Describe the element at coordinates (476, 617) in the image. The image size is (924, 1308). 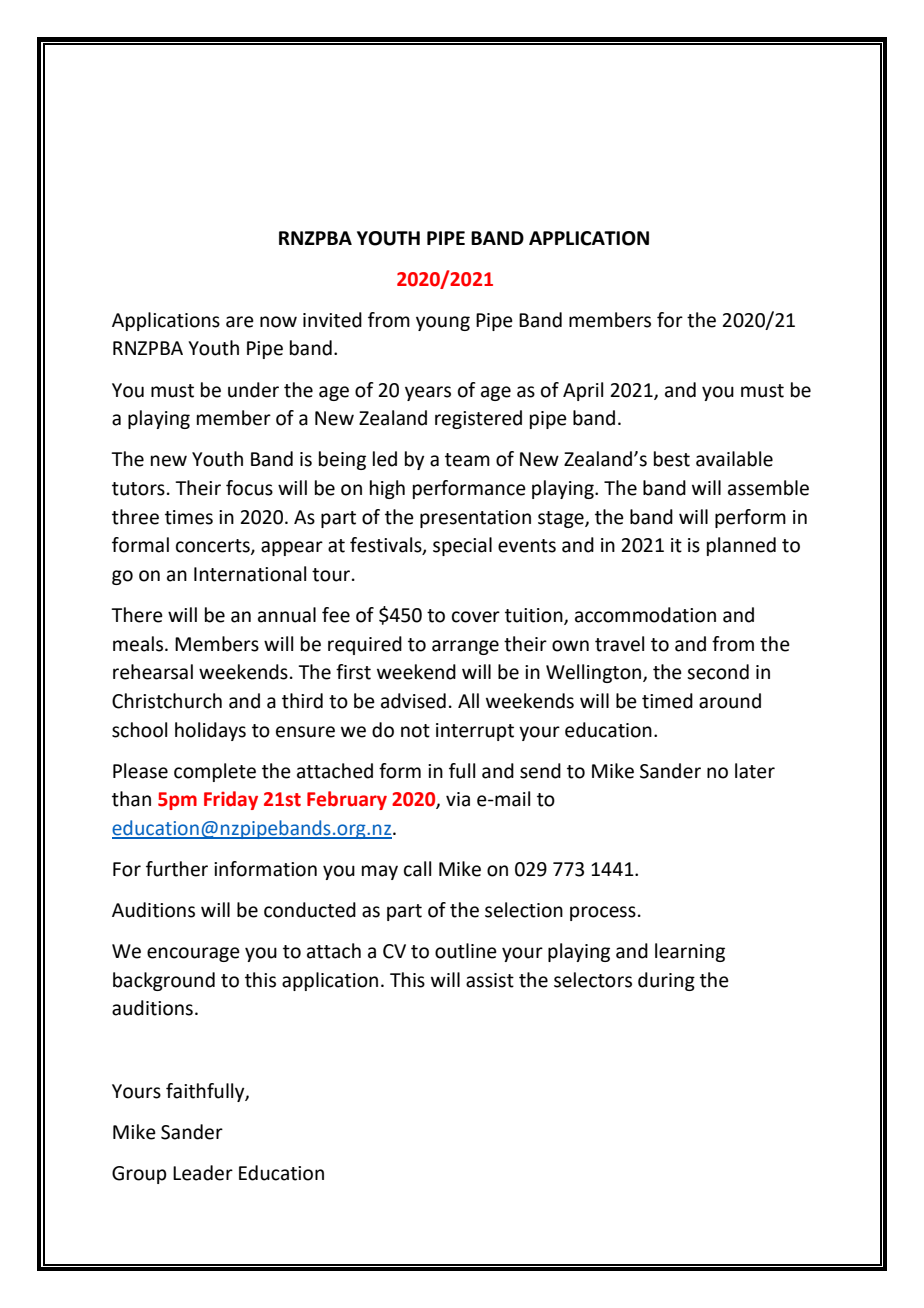
I see `cover` at that location.
